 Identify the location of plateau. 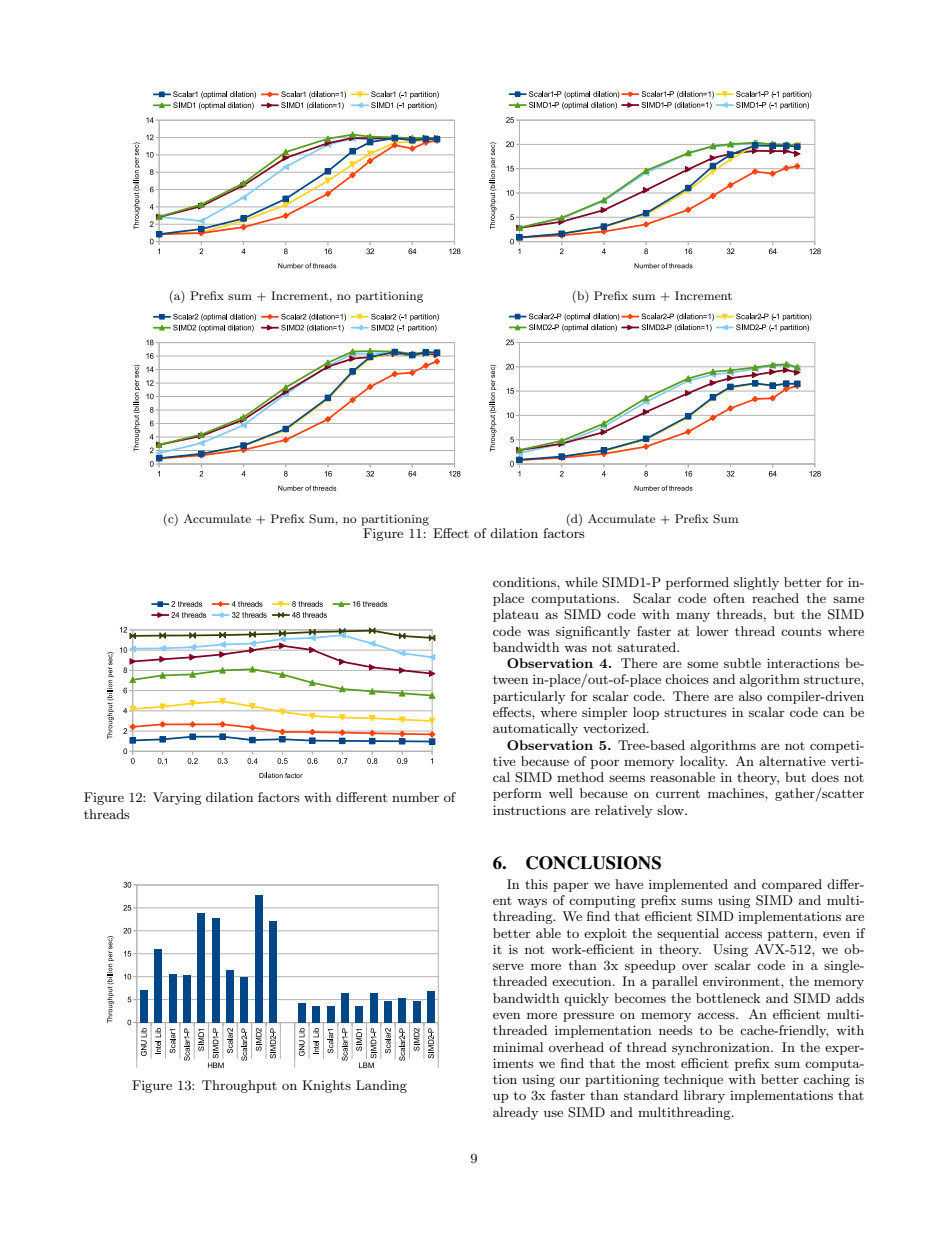
(516, 615).
